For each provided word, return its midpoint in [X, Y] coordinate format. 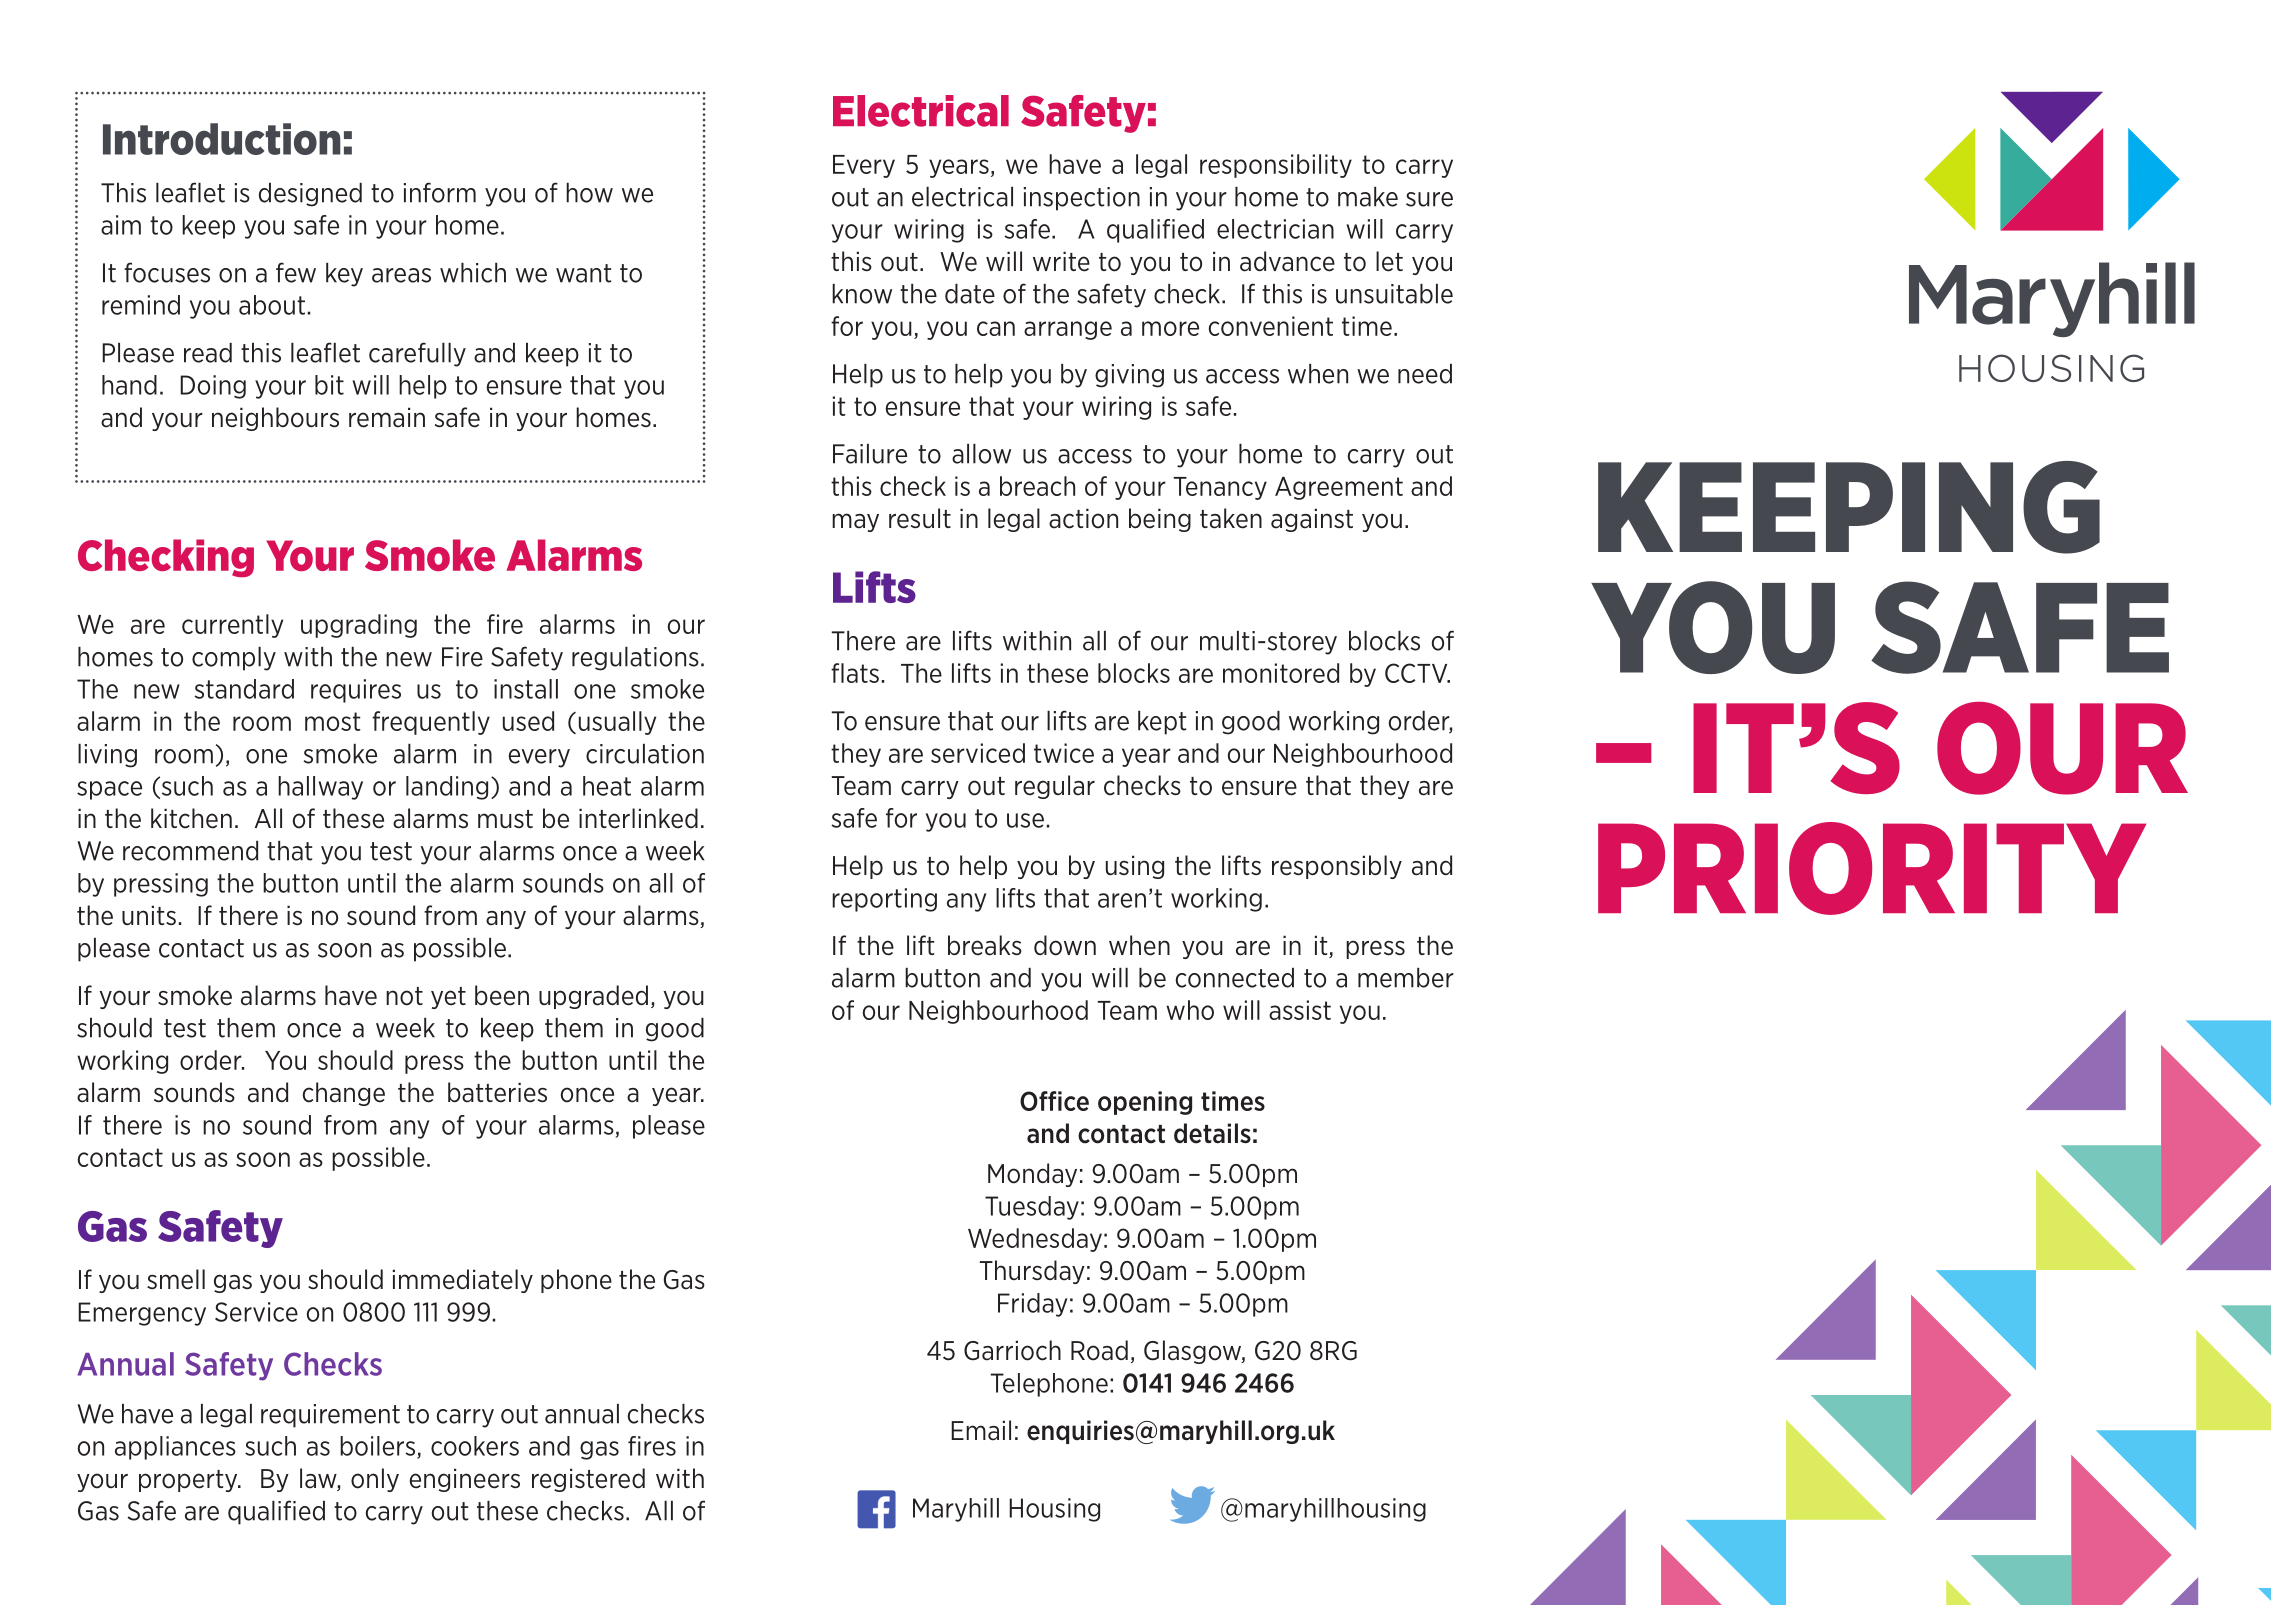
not [404, 996]
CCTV [1417, 673]
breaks [985, 945]
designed [310, 195]
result [920, 518]
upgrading [359, 626]
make [1368, 197]
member [1406, 978]
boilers [379, 1447]
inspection [1082, 199]
